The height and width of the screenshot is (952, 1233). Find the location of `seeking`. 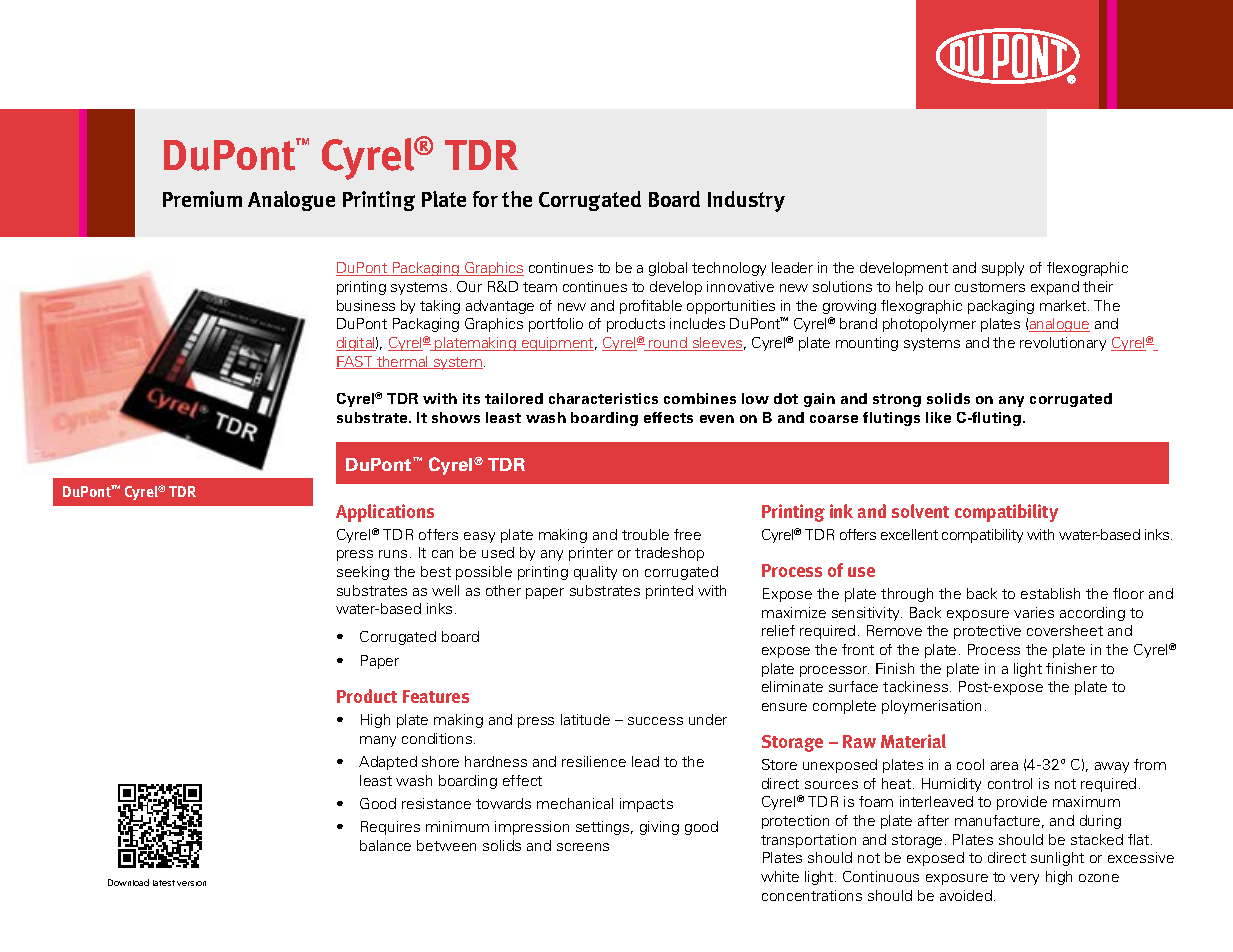

seeking is located at coordinates (363, 573).
